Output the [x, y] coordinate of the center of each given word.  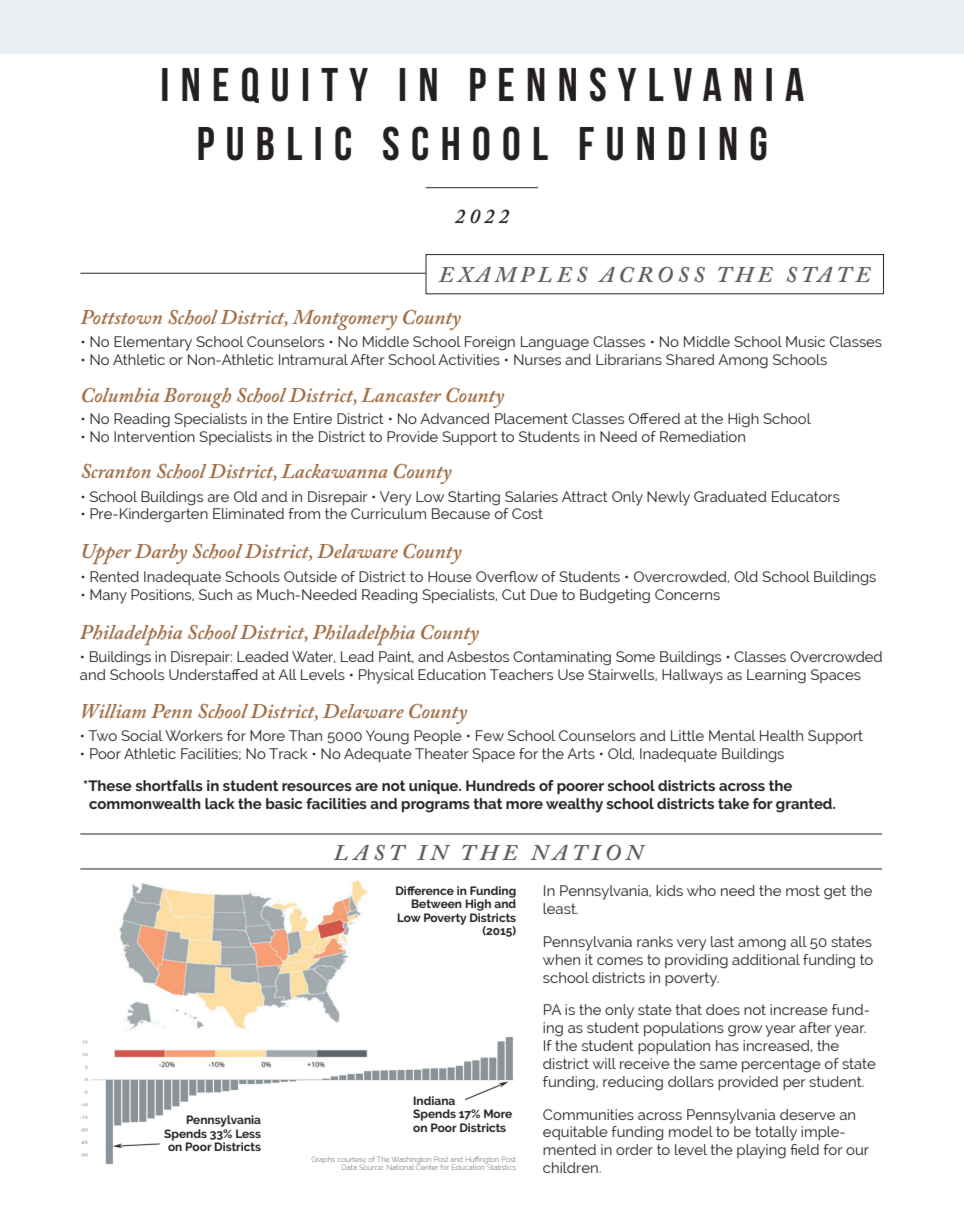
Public [274, 143]
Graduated [730, 496]
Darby [161, 554]
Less [248, 1133]
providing [696, 961]
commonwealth [145, 803]
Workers [194, 735]
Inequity [265, 85]
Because [461, 513]
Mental [732, 735]
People [438, 737]
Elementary [153, 343]
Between [436, 903]
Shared [690, 359]
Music [805, 341]
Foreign [490, 343]
